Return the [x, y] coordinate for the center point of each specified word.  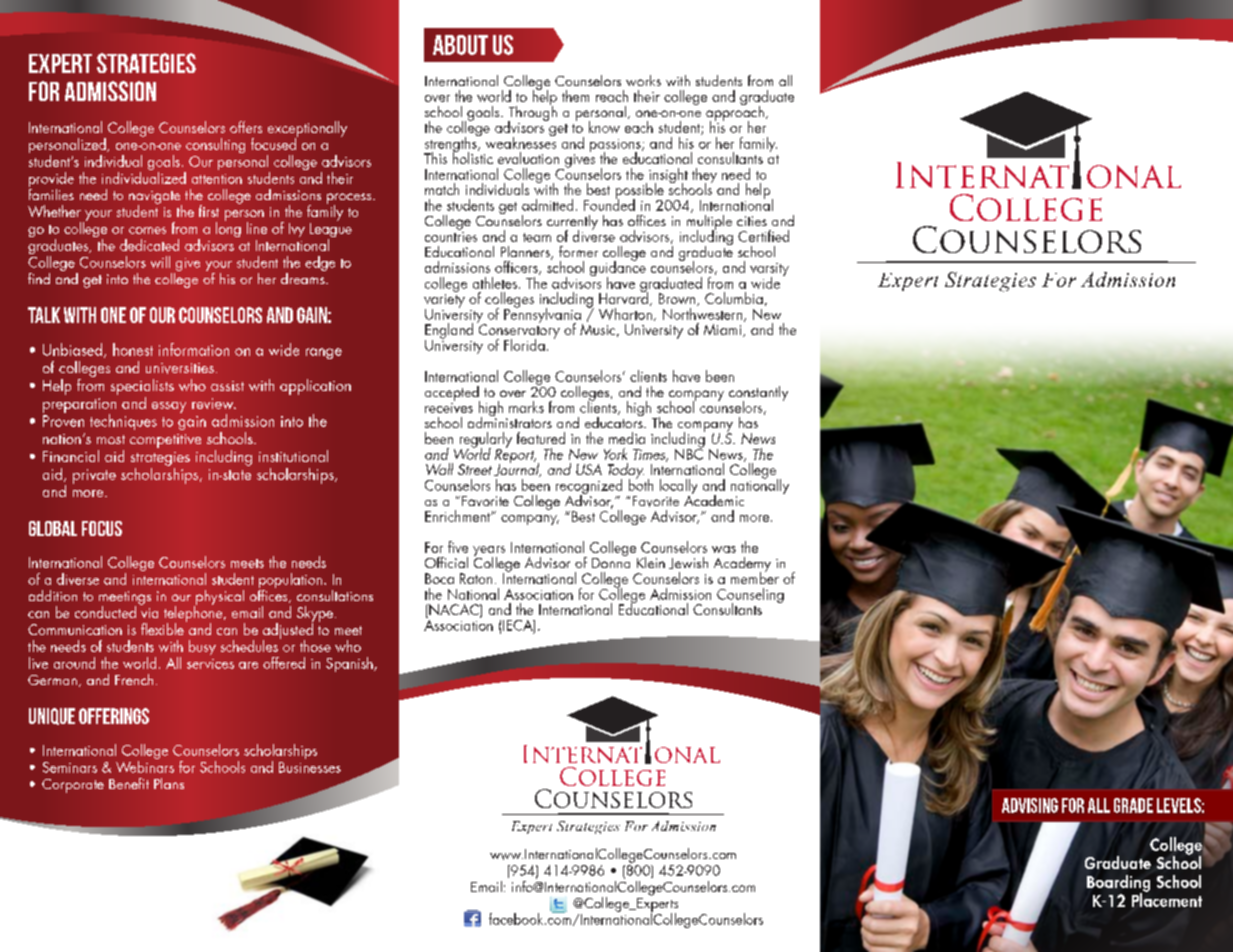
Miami [724, 330]
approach [735, 113]
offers [246, 127]
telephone [194, 614]
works [643, 80]
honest [133, 349]
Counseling [750, 597]
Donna [611, 561]
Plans [169, 783]
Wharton [625, 312]
